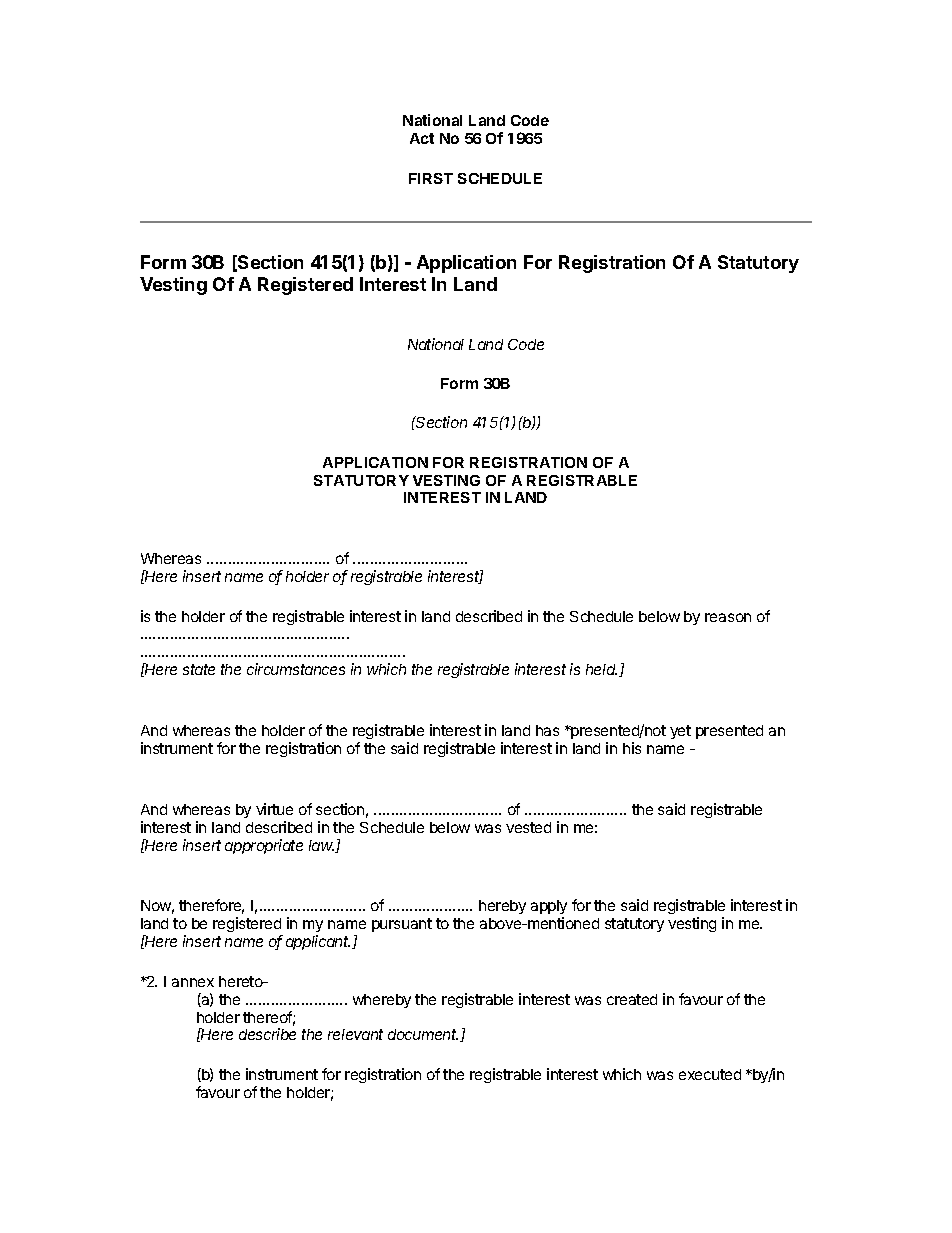 Image resolution: width=952 pixels, height=1233 pixels. Describe the element at coordinates (296, 669) in the screenshot. I see `circumstances` at that location.
